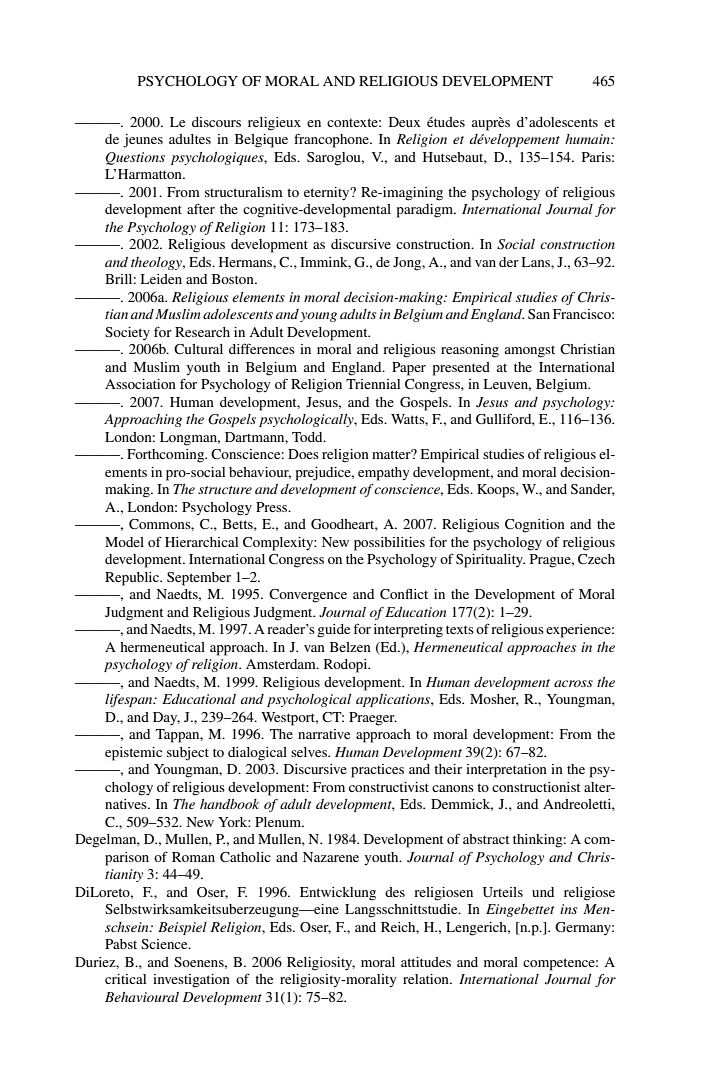 The image size is (723, 1084). Describe the element at coordinates (389, 544) in the page. I see `possibilities` at that location.
